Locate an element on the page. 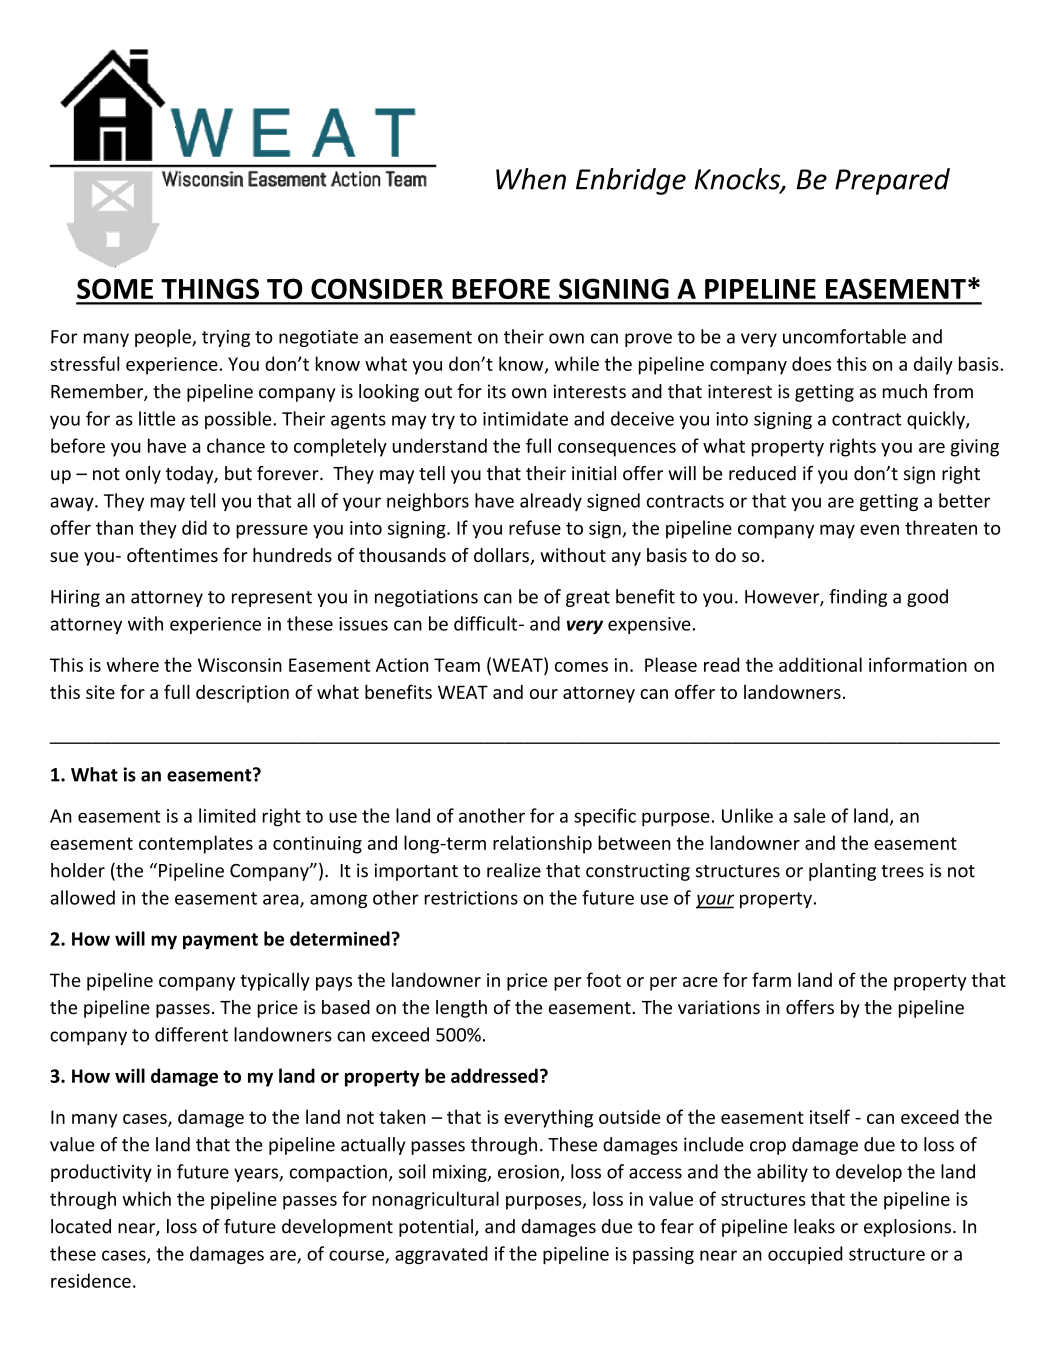  When is located at coordinates (531, 179).
